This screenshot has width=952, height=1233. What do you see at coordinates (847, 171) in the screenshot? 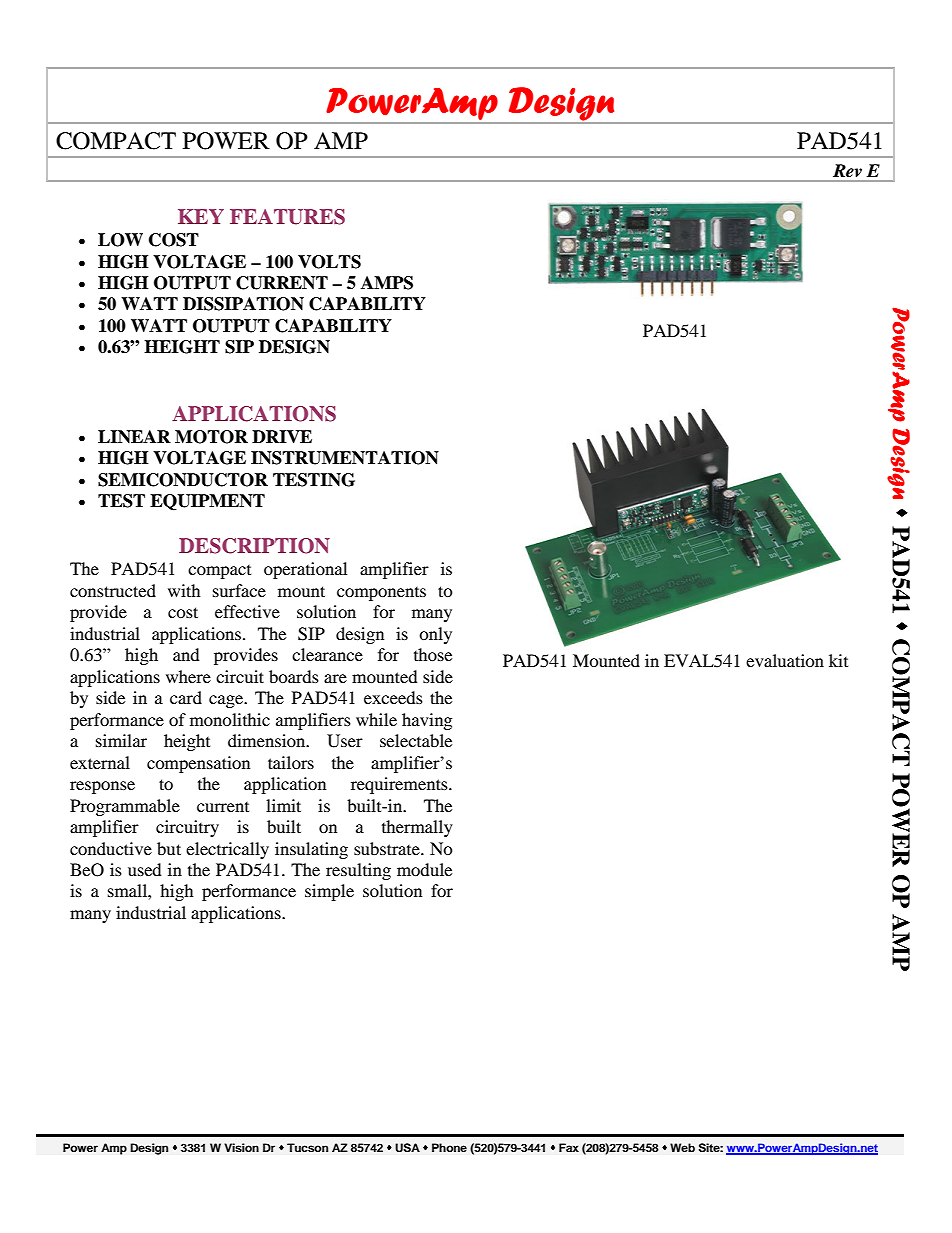
I see `Rev` at bounding box center [847, 171].
